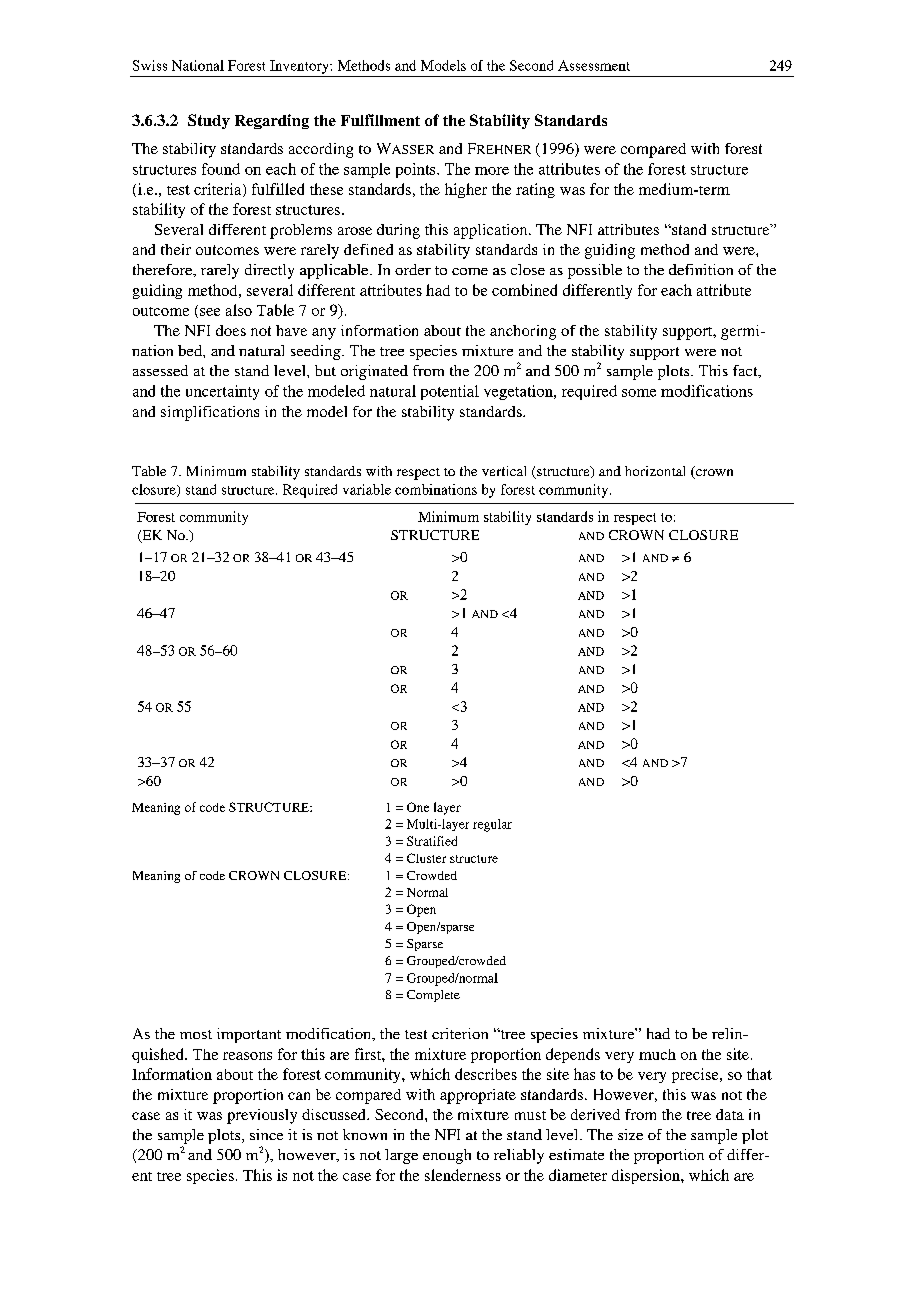 This screenshot has width=924, height=1308. I want to click on does, so click(231, 330).
